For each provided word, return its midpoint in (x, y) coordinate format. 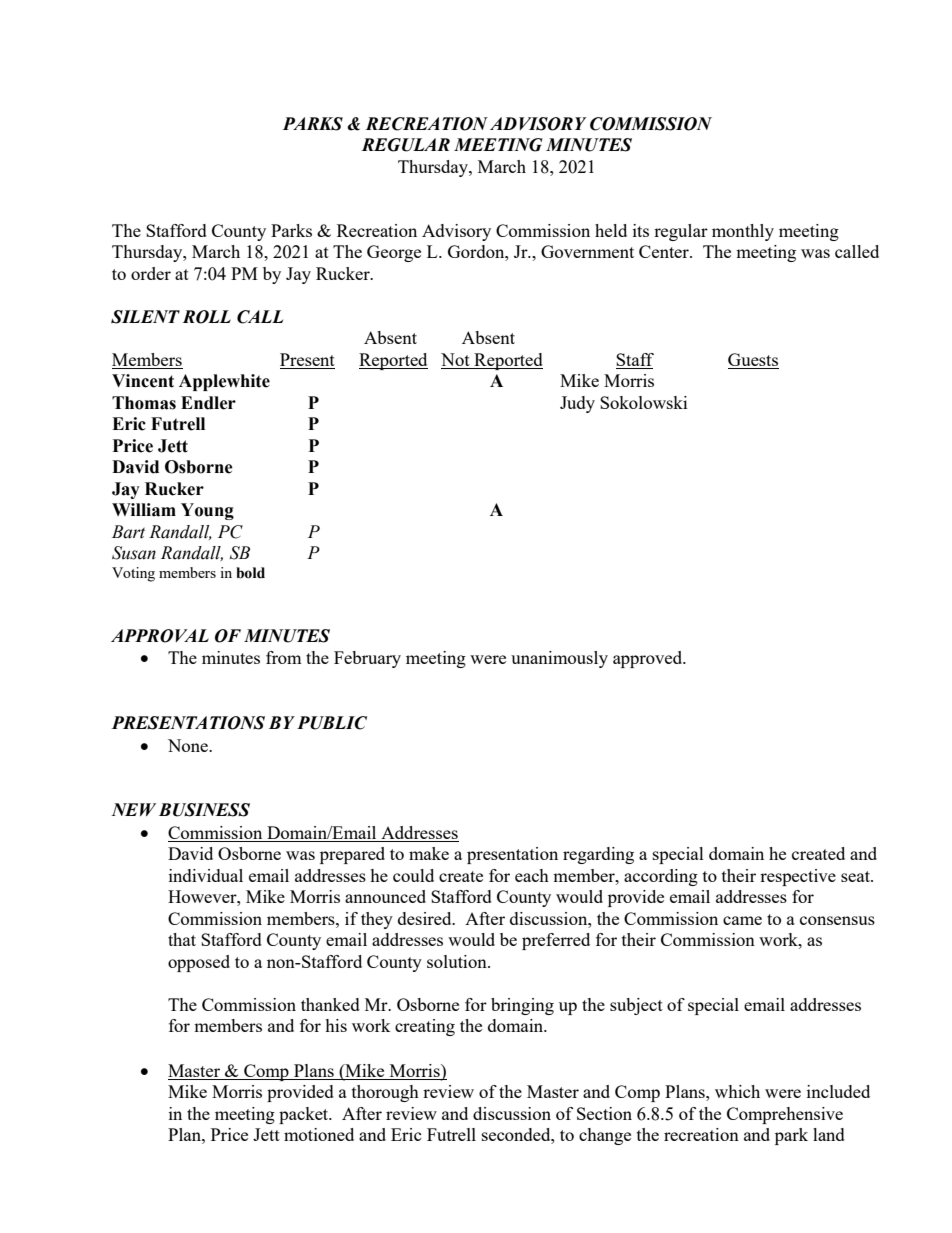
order (151, 273)
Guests (753, 361)
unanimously (559, 659)
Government (587, 251)
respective (798, 877)
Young (207, 511)
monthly (743, 232)
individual (206, 875)
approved (649, 659)
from (284, 657)
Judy (577, 404)
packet (305, 1115)
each (532, 875)
